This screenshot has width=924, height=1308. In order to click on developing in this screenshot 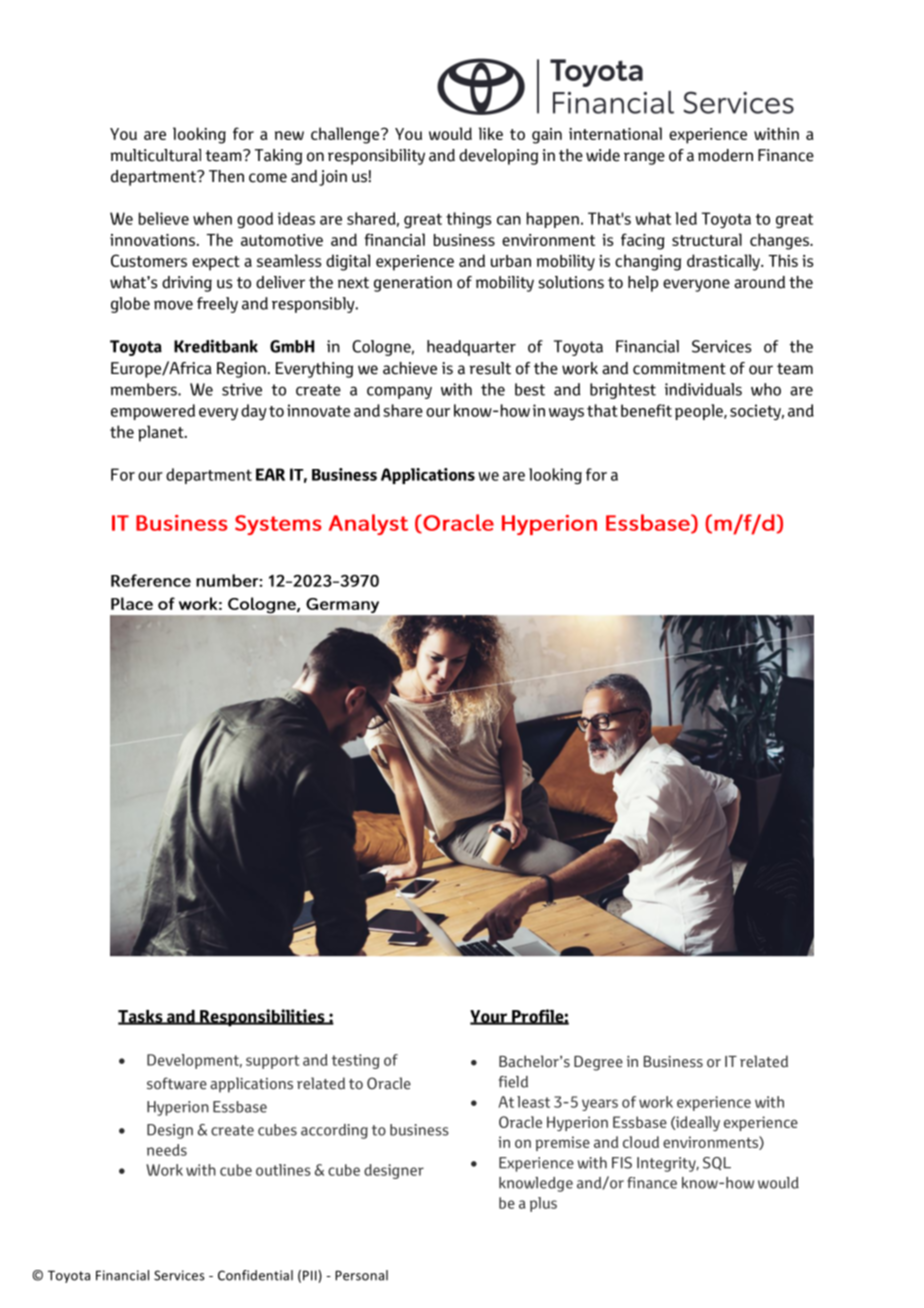, I will do `click(498, 157)`.
